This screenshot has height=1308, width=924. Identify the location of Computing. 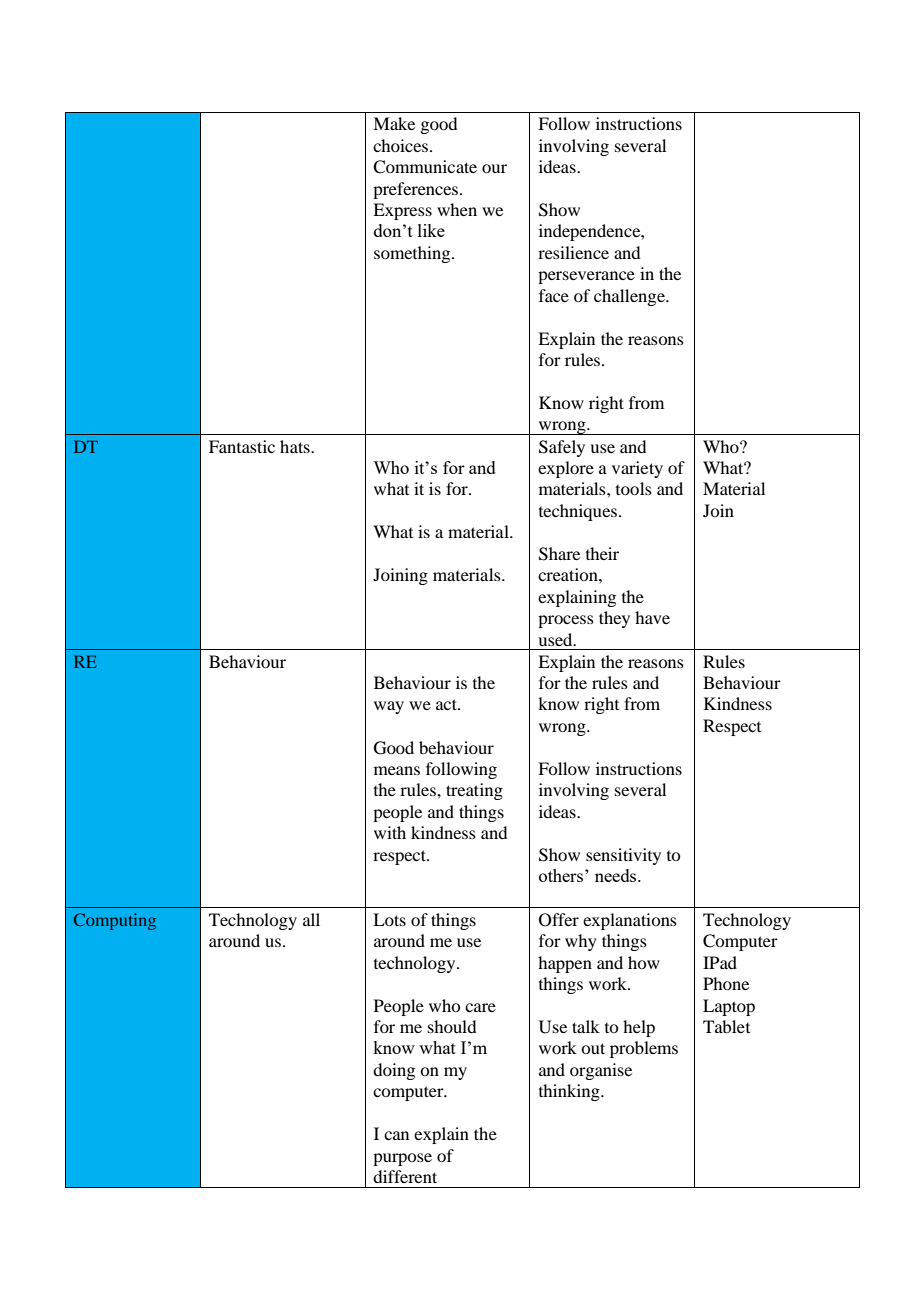
(115, 921).
